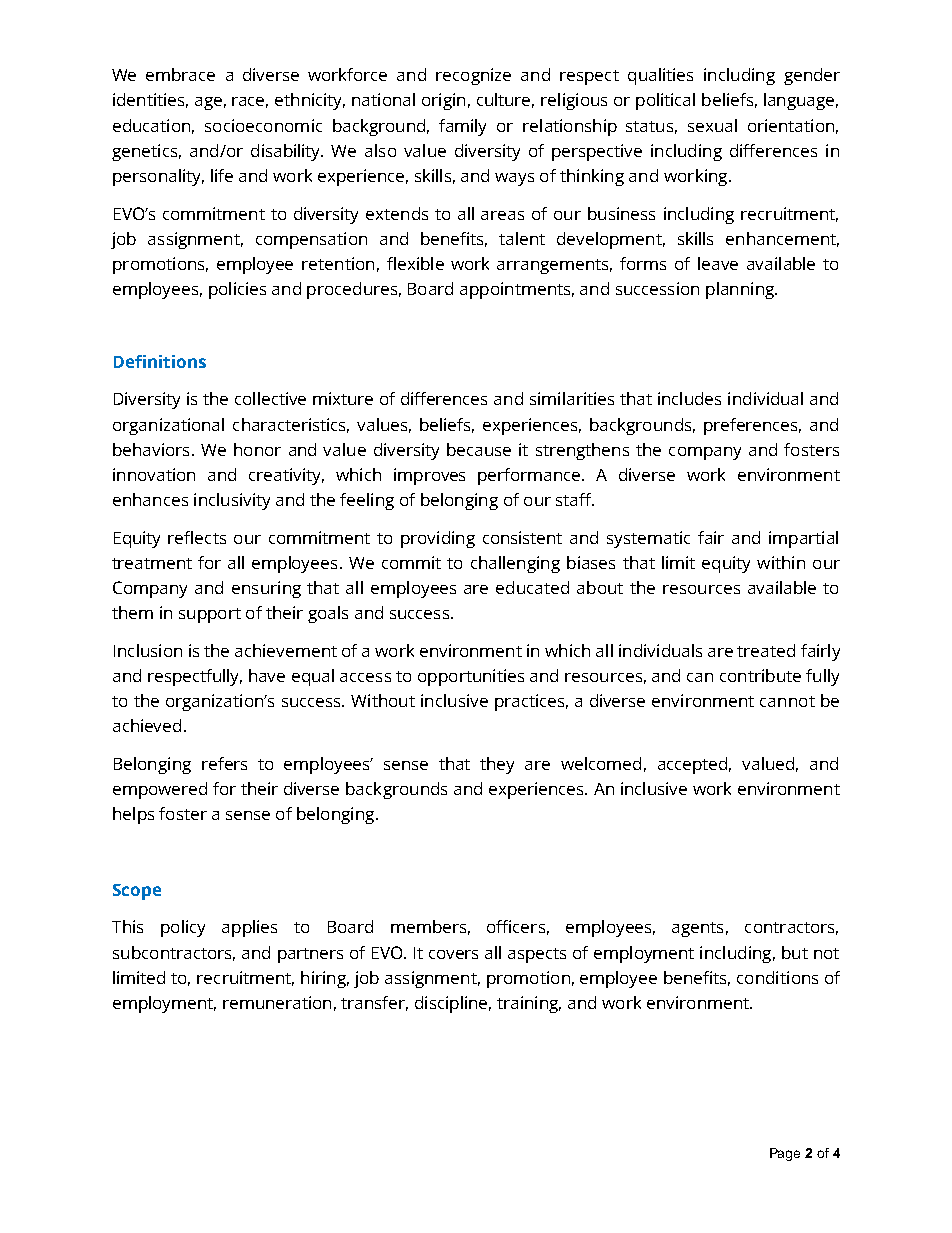 Image resolution: width=952 pixels, height=1233 pixels. What do you see at coordinates (532, 587) in the document?
I see `educated` at bounding box center [532, 587].
